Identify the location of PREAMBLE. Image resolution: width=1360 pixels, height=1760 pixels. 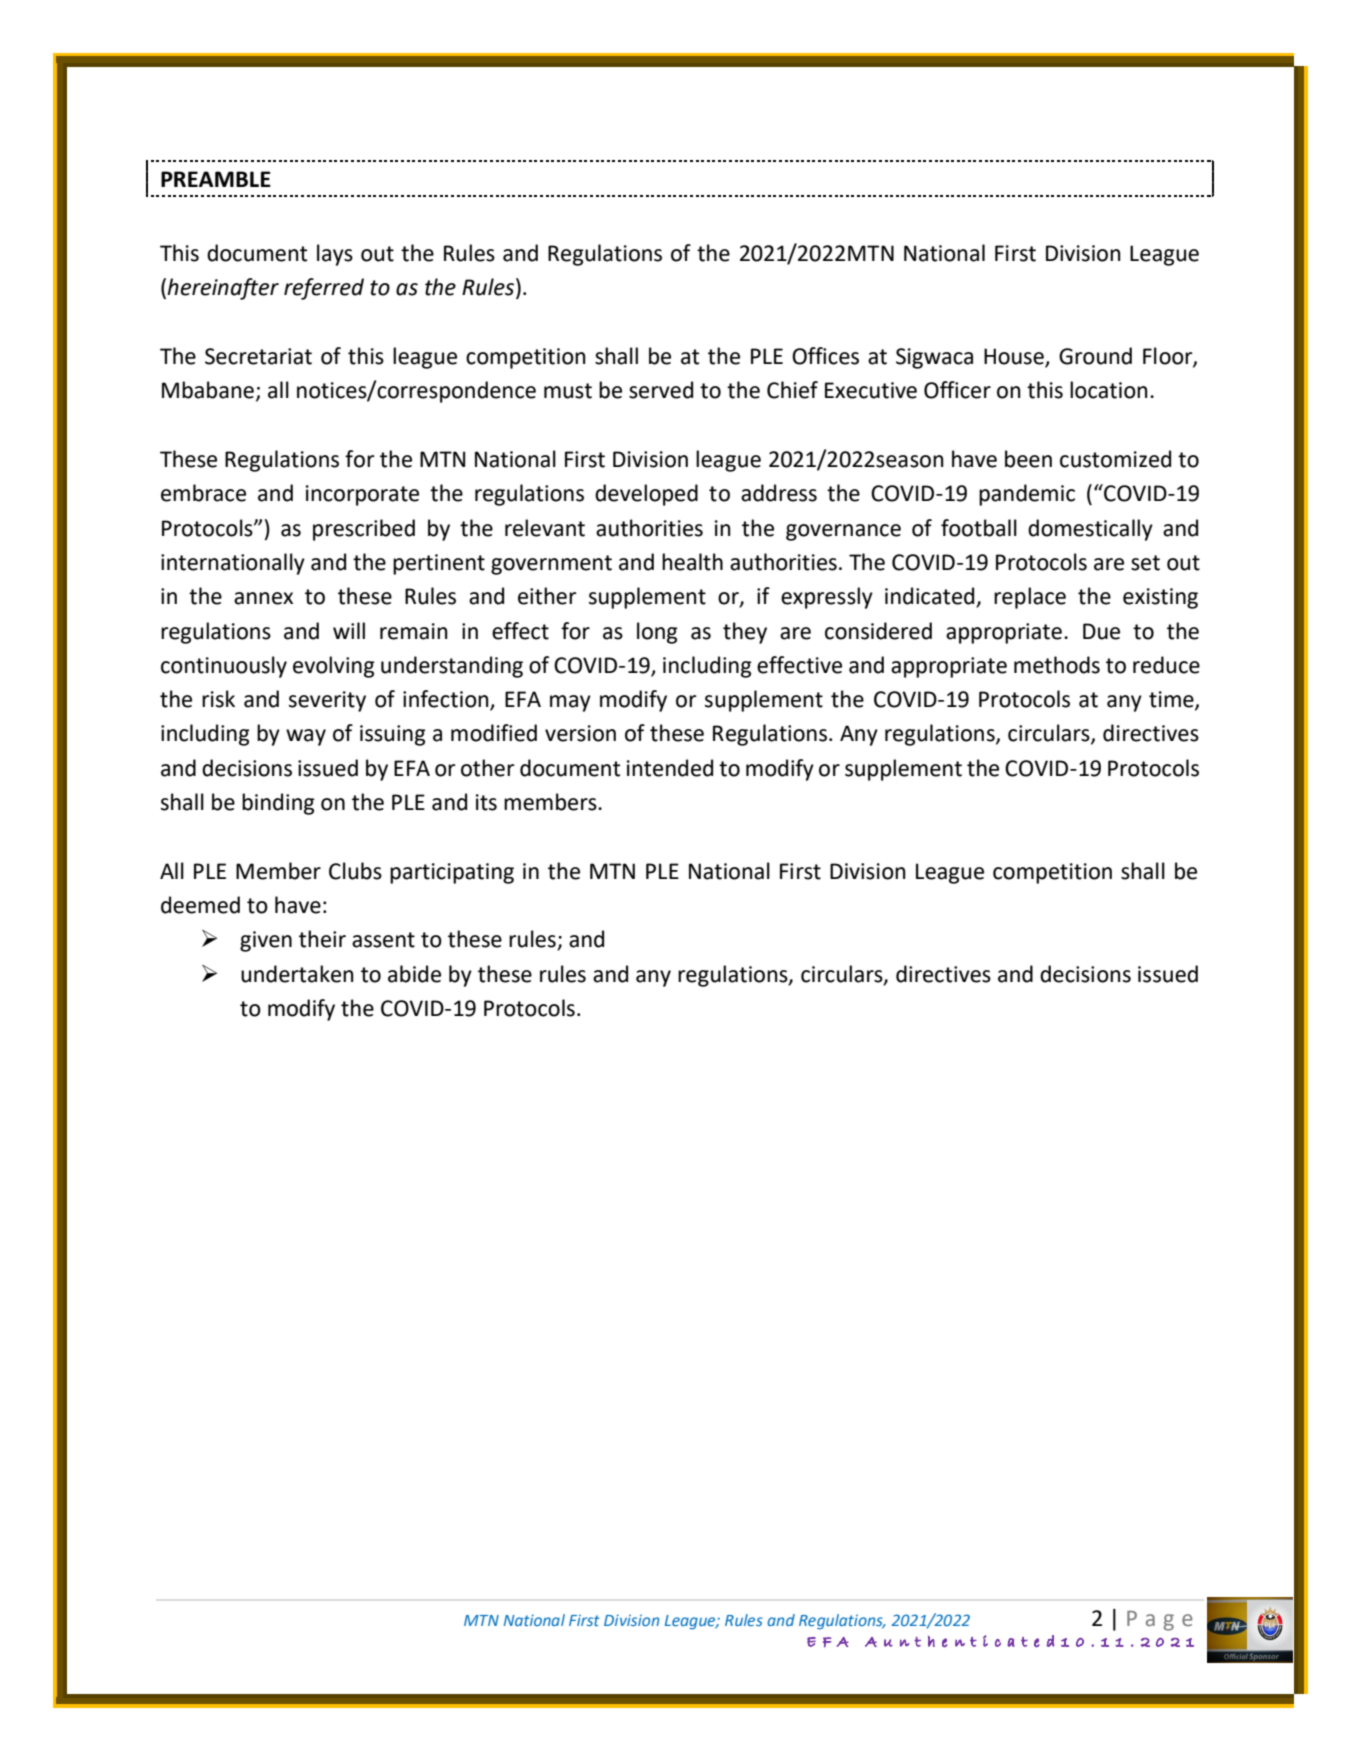
(216, 179).
